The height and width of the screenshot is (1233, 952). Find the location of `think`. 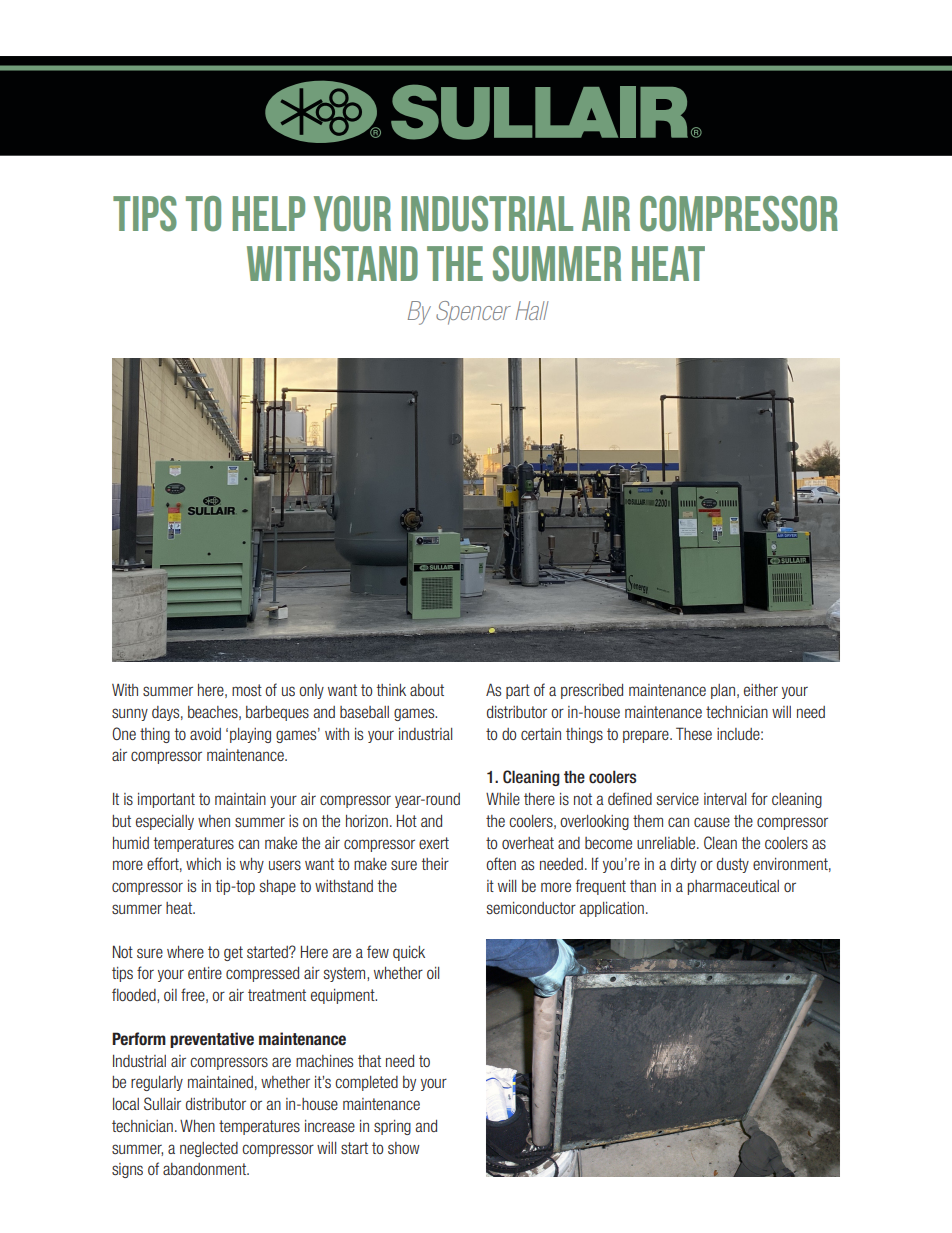

think is located at coordinates (391, 690).
